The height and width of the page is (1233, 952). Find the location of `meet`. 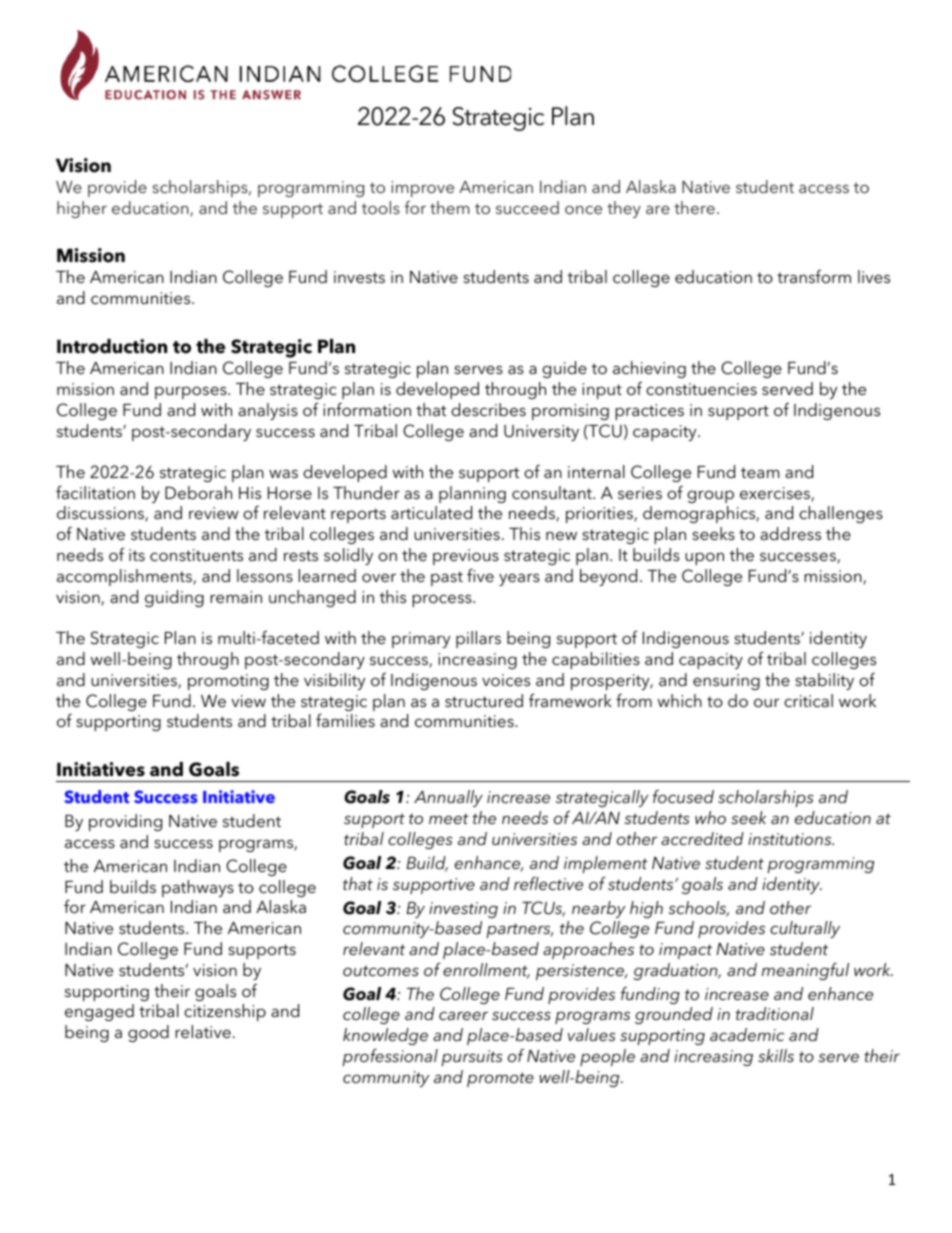

meet is located at coordinates (449, 819).
